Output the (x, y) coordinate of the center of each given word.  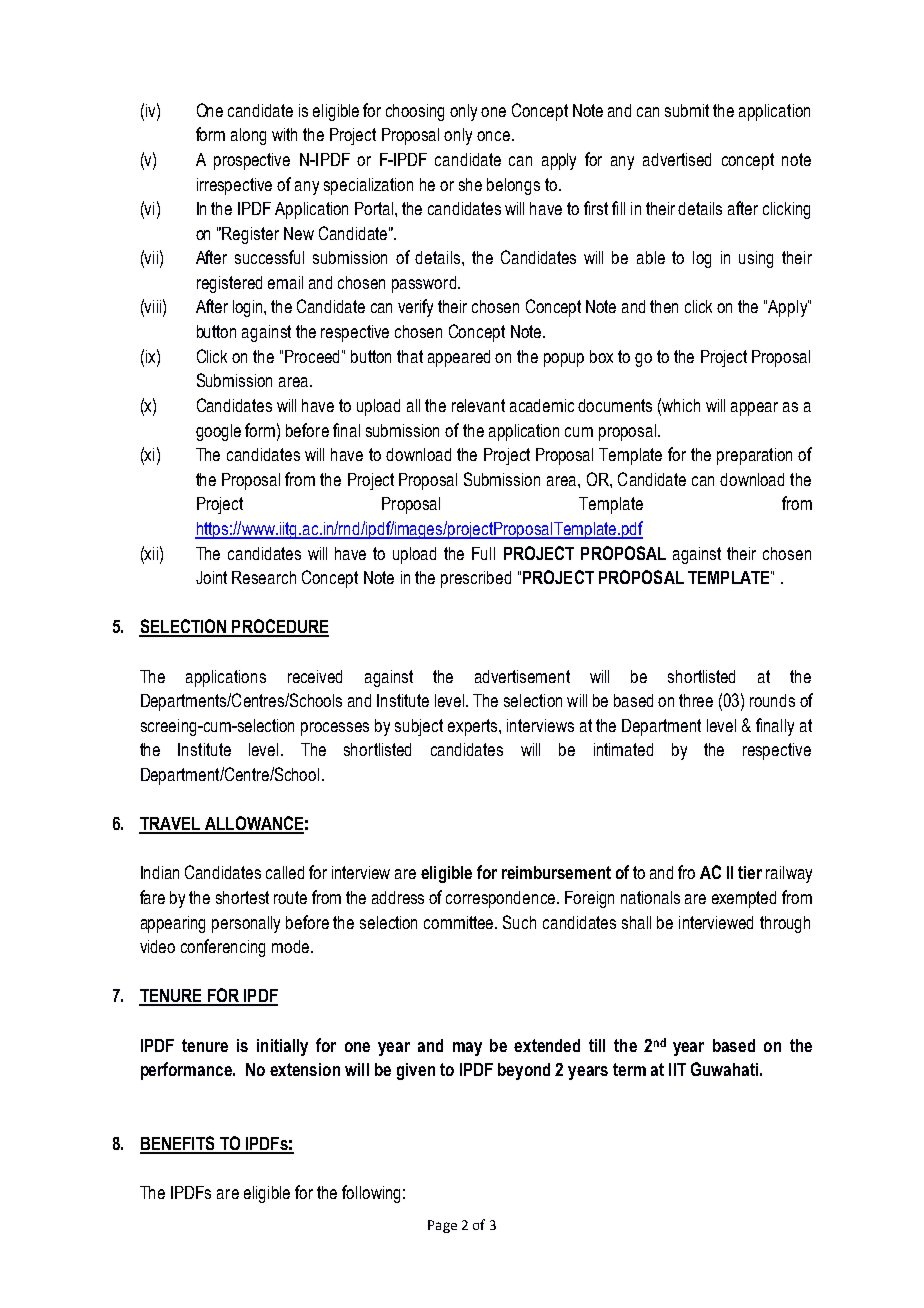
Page (442, 1226)
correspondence (502, 899)
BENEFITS (178, 1144)
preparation (754, 456)
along (248, 136)
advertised (677, 159)
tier (750, 872)
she (470, 184)
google (218, 432)
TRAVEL (171, 825)
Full (483, 553)
